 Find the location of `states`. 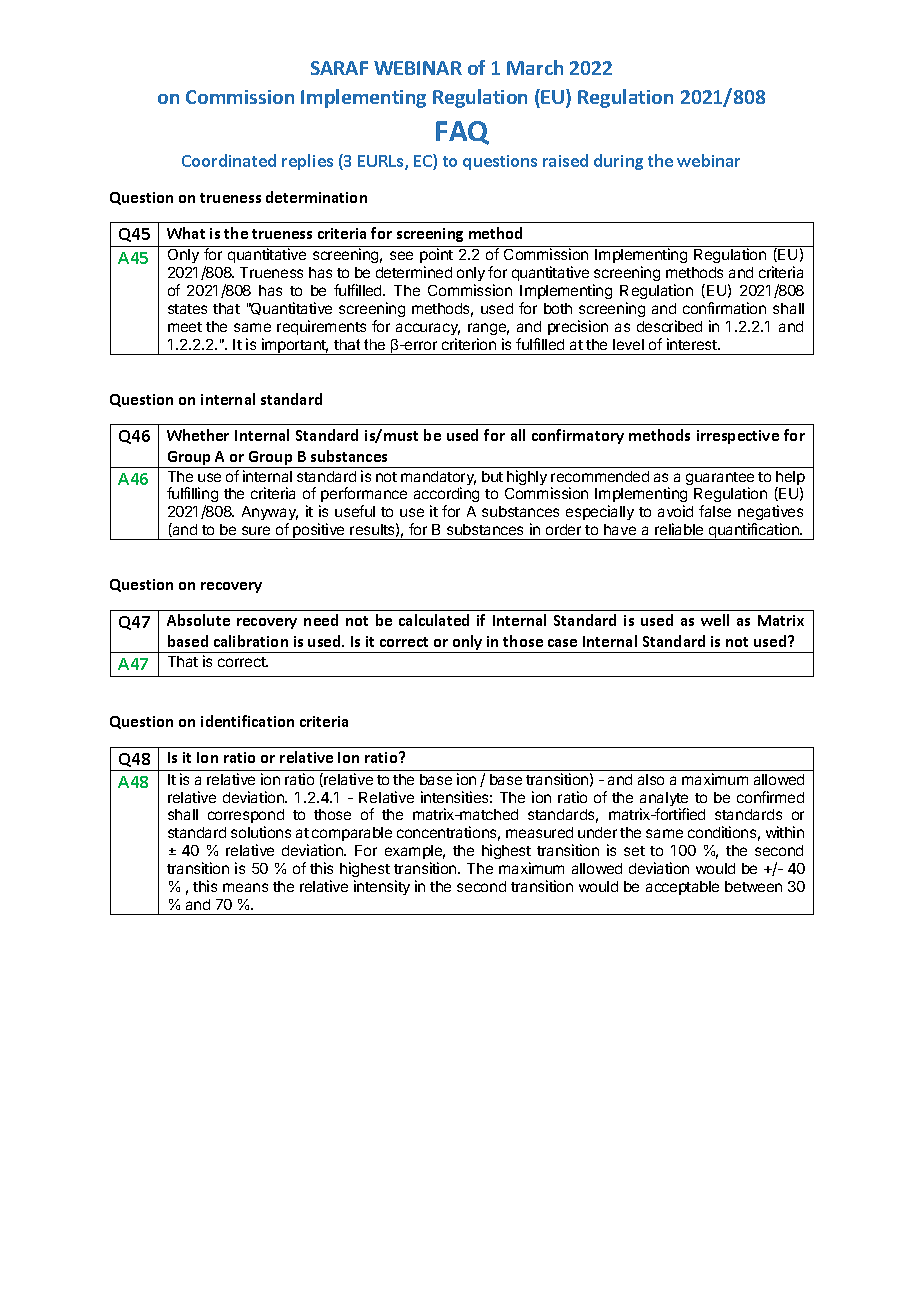

states is located at coordinates (187, 309).
